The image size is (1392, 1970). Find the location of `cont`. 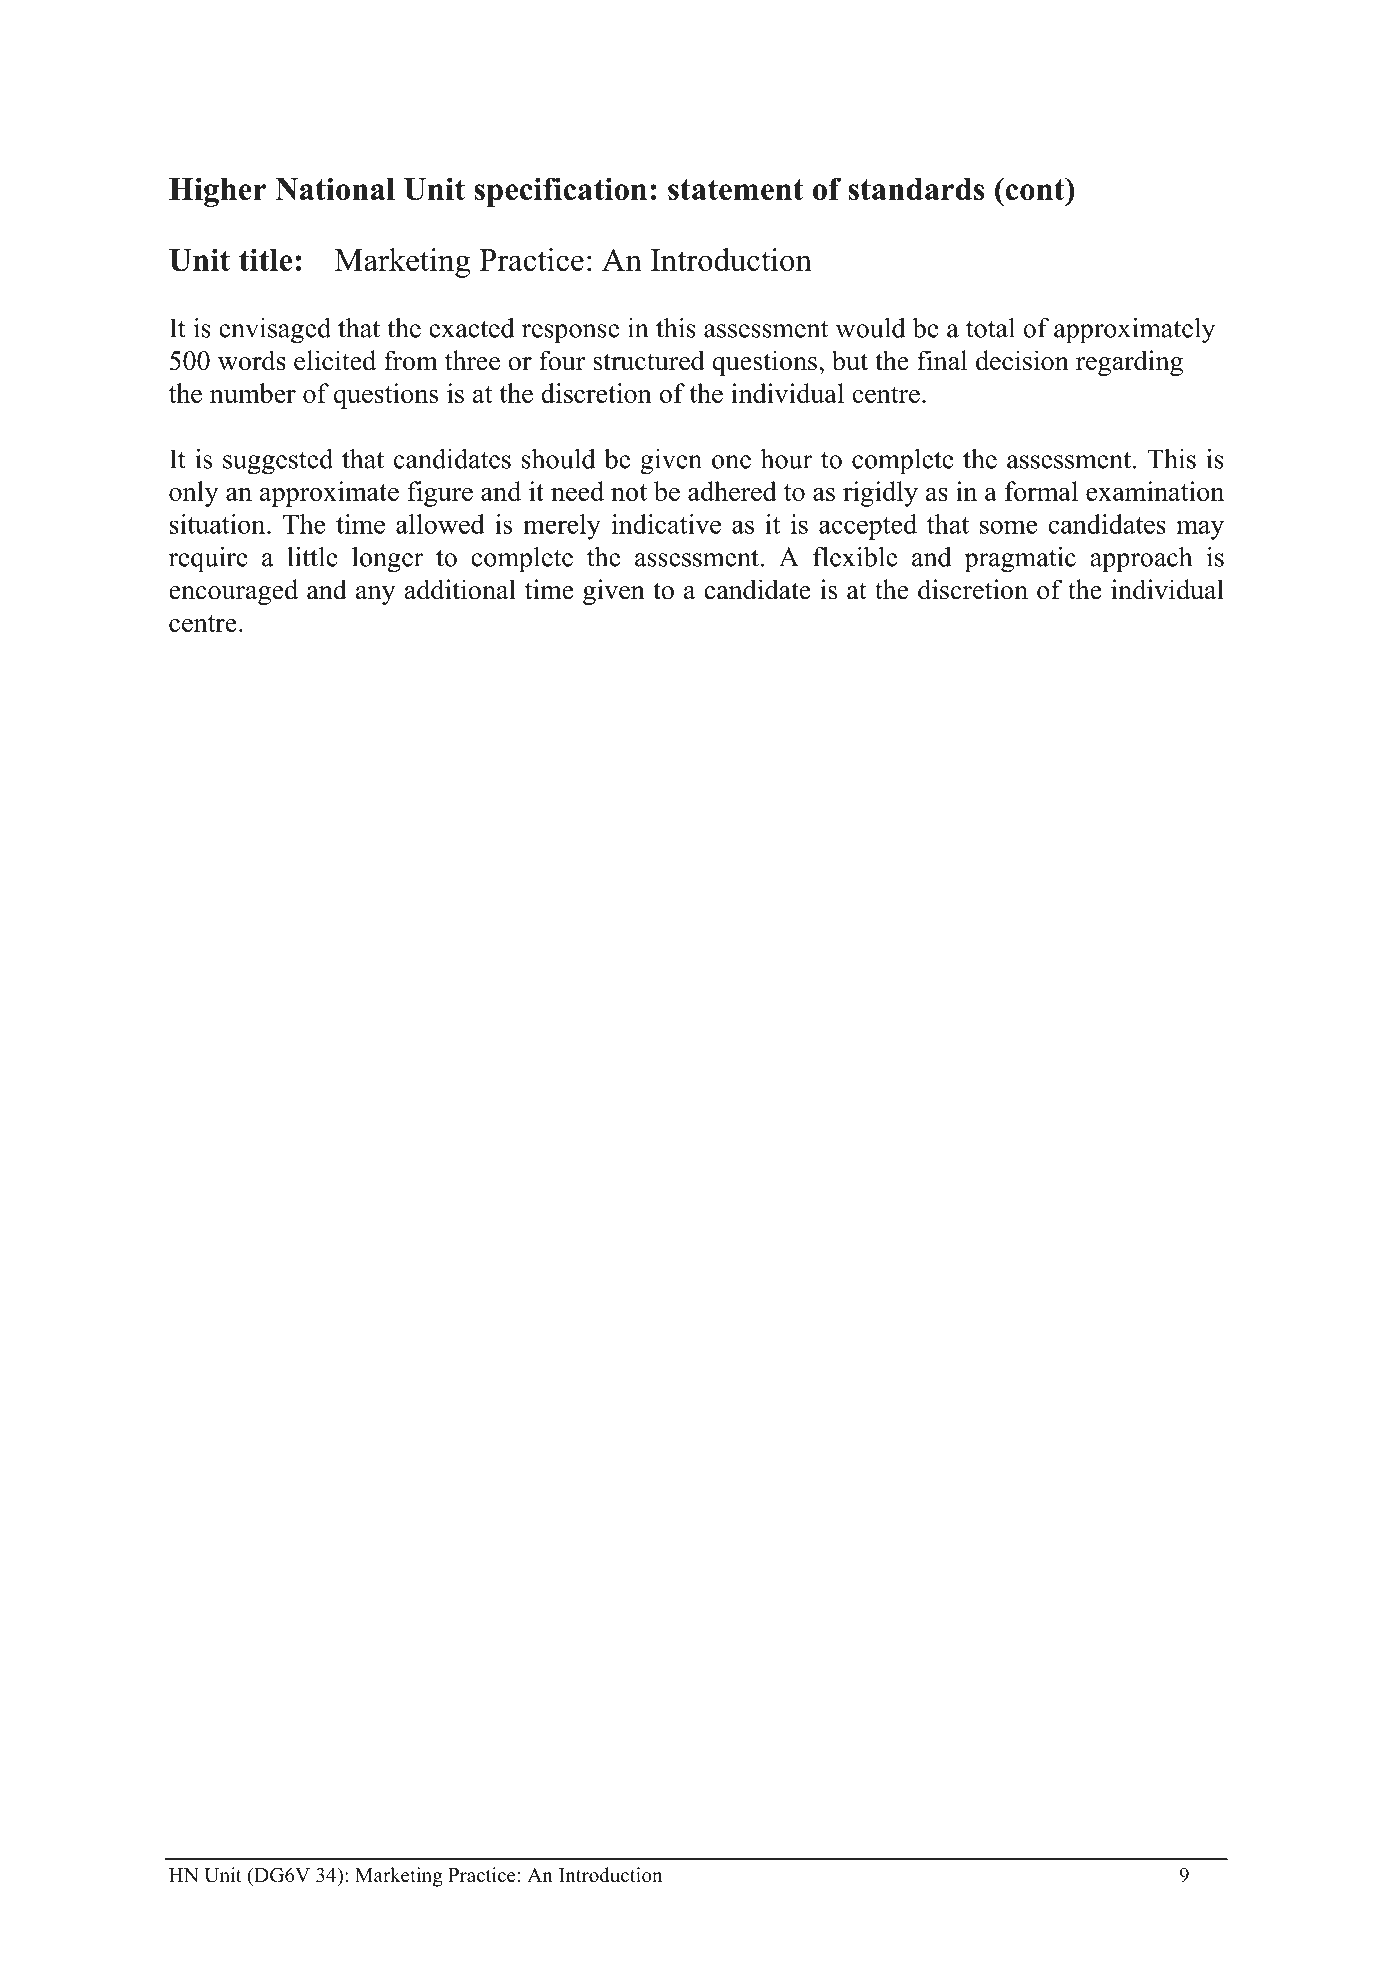

cont is located at coordinates (1035, 189).
